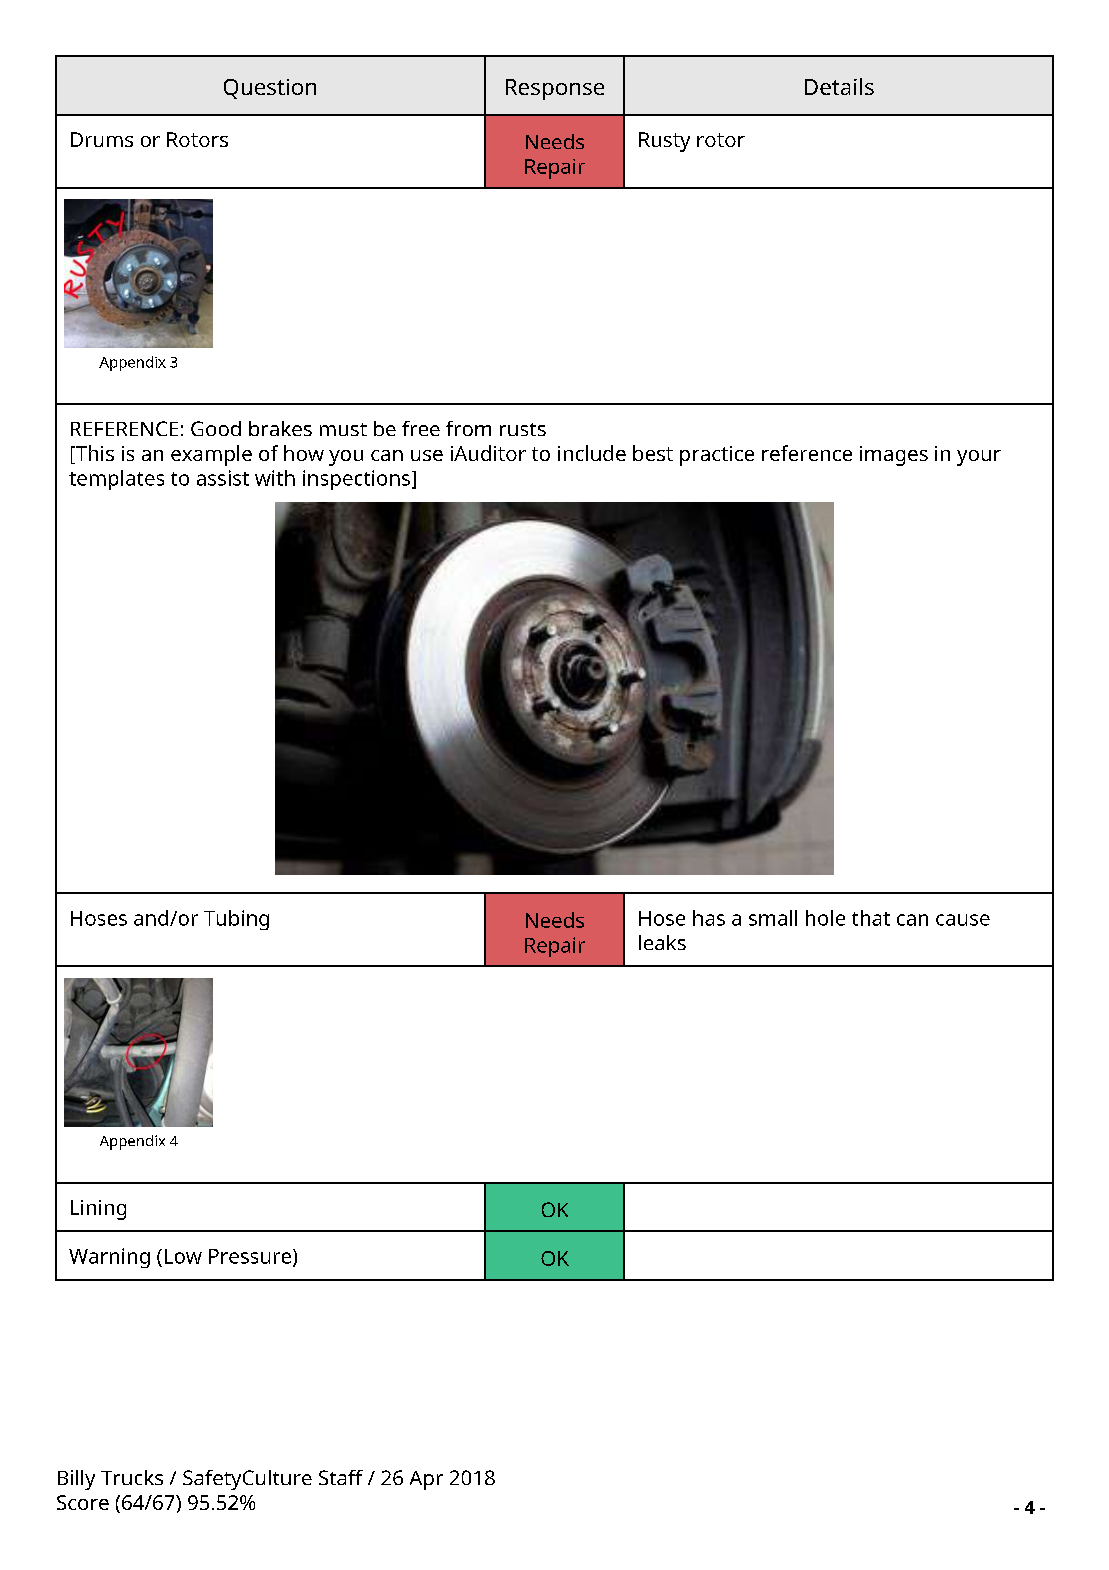 Image resolution: width=1109 pixels, height=1570 pixels. What do you see at coordinates (871, 918) in the screenshot?
I see `that` at bounding box center [871, 918].
